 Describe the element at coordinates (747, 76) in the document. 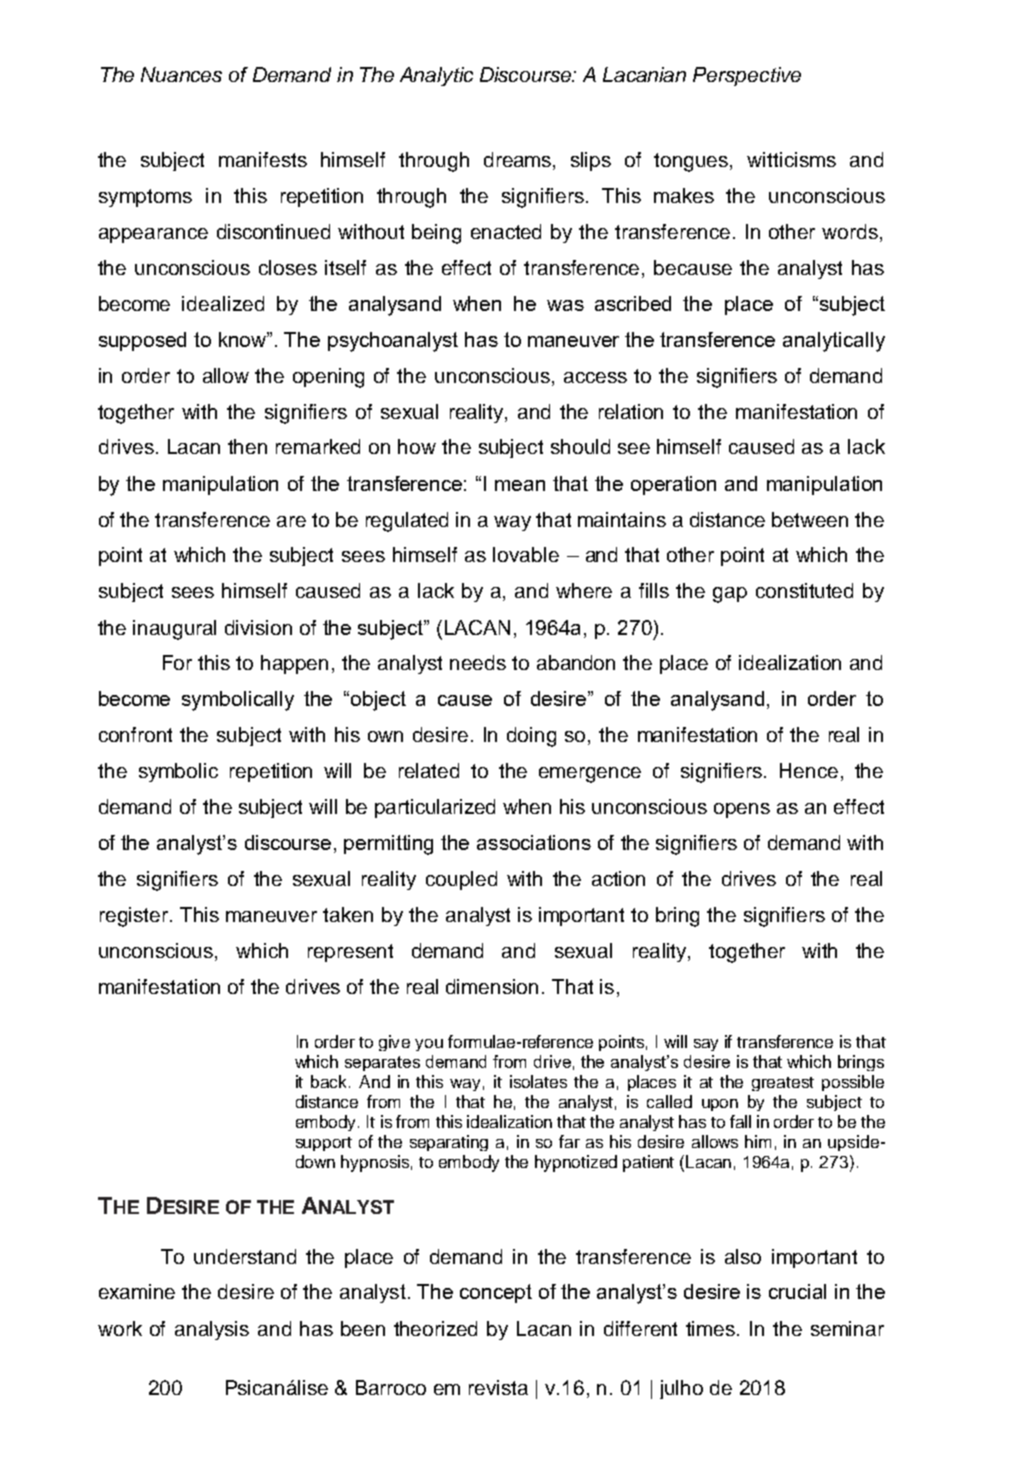

I see `Perspective` at that location.
